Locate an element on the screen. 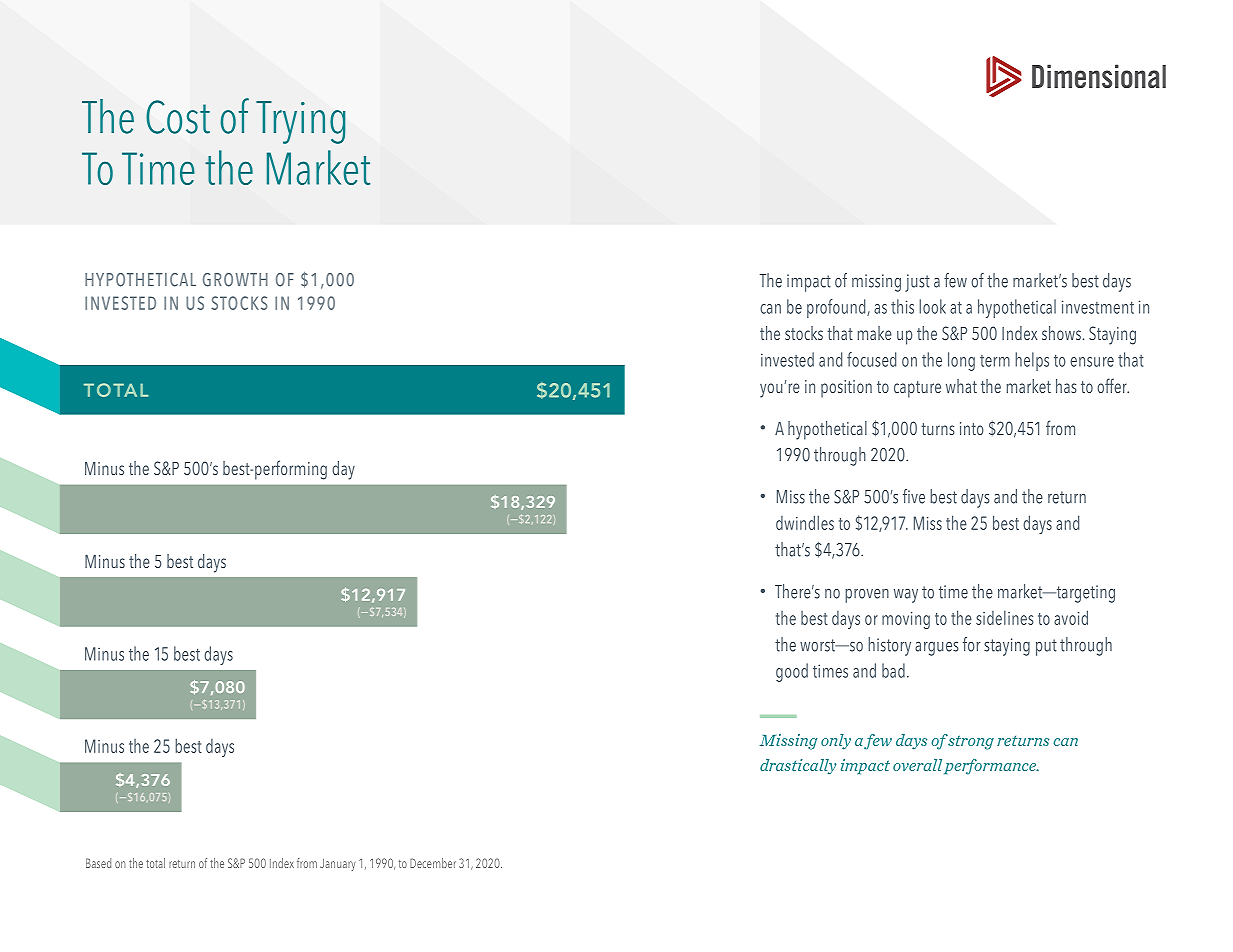 This screenshot has height=952, width=1233. Cost is located at coordinates (178, 117).
